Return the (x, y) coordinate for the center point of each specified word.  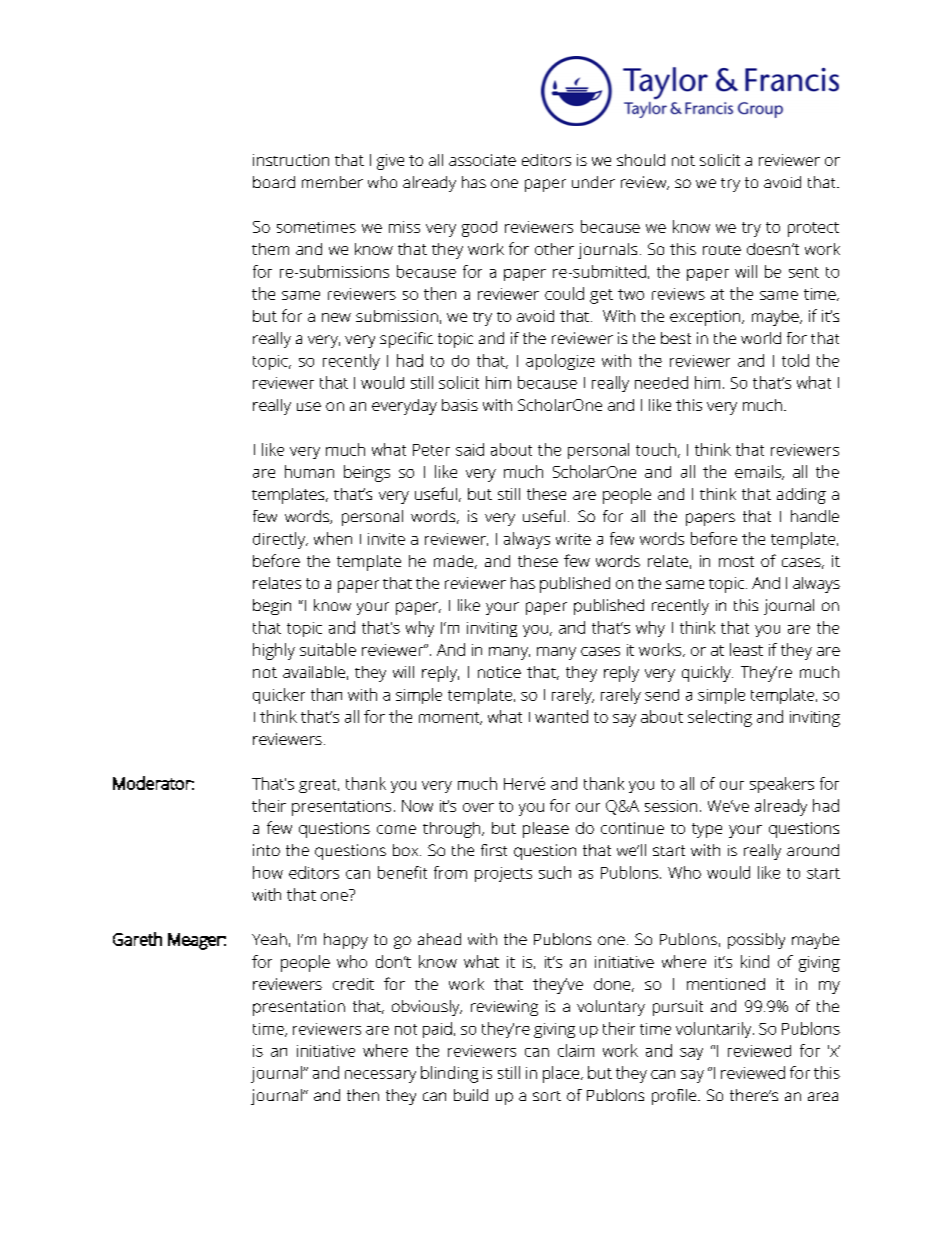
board (274, 182)
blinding (449, 1074)
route (722, 250)
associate (482, 160)
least (746, 649)
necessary (380, 1076)
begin (272, 607)
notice (499, 672)
